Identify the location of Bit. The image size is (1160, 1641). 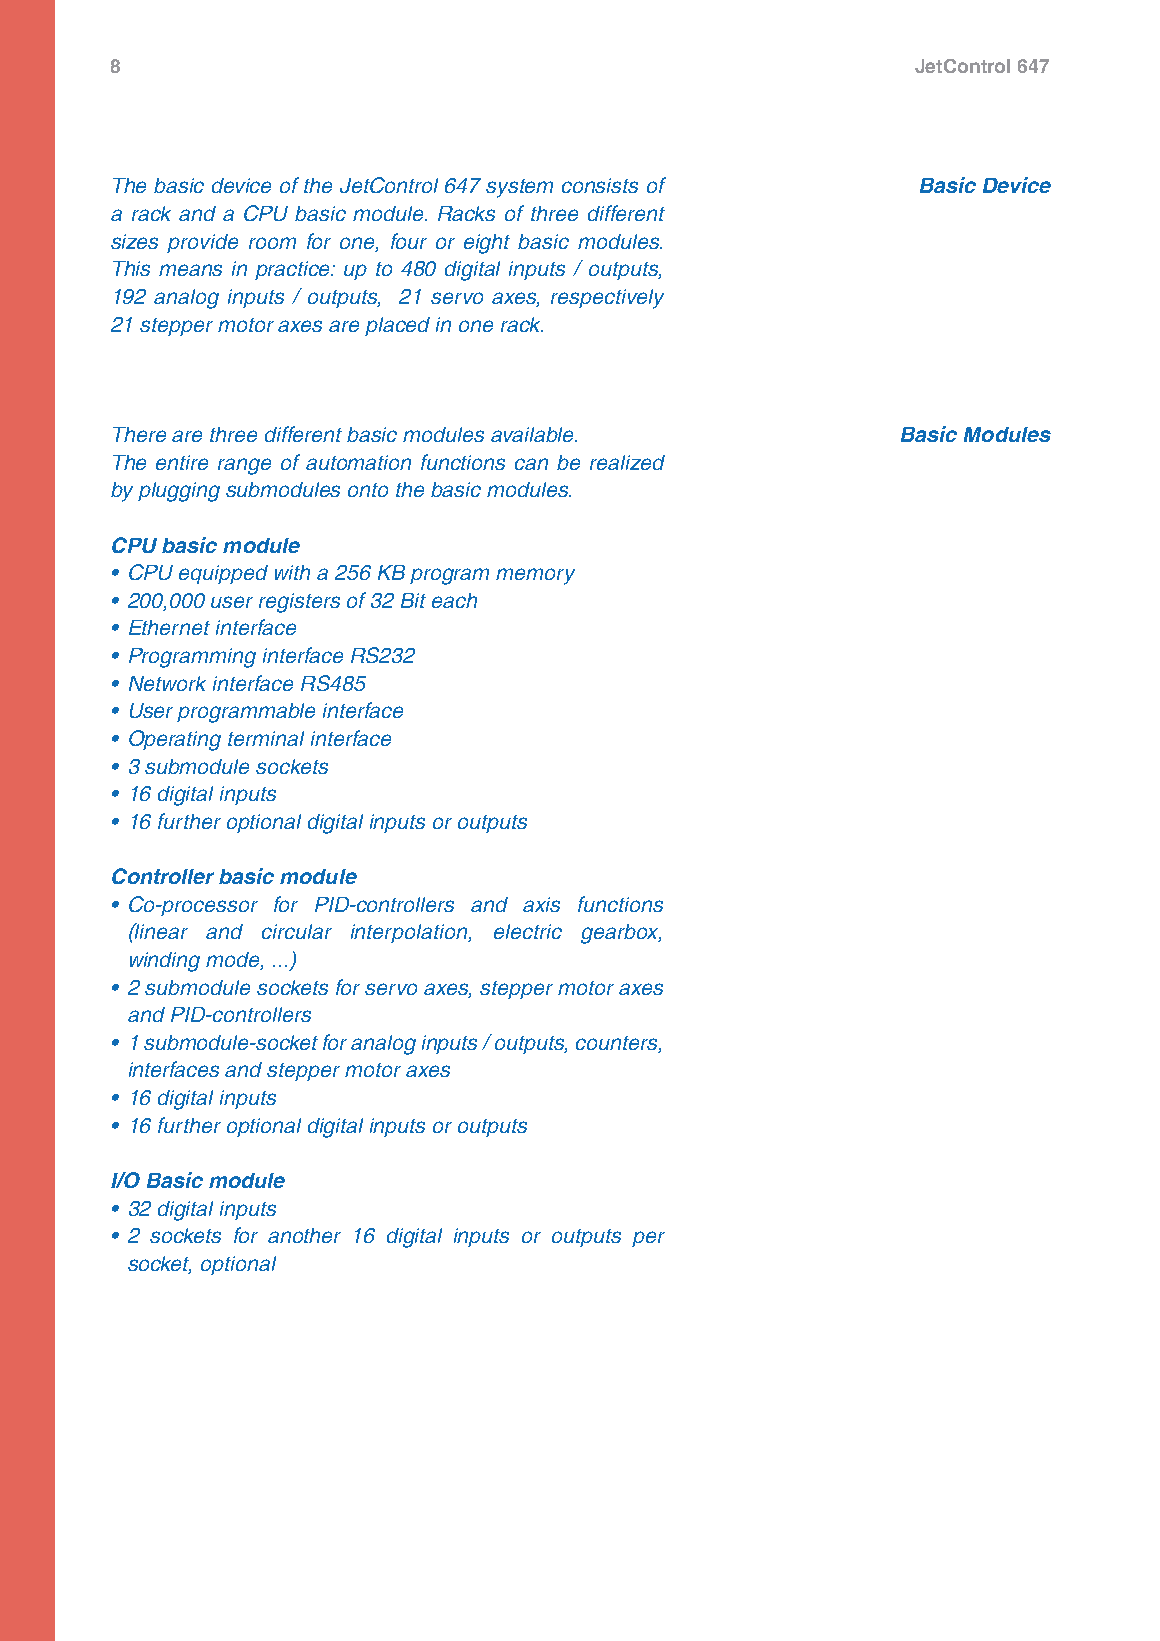
(413, 600).
